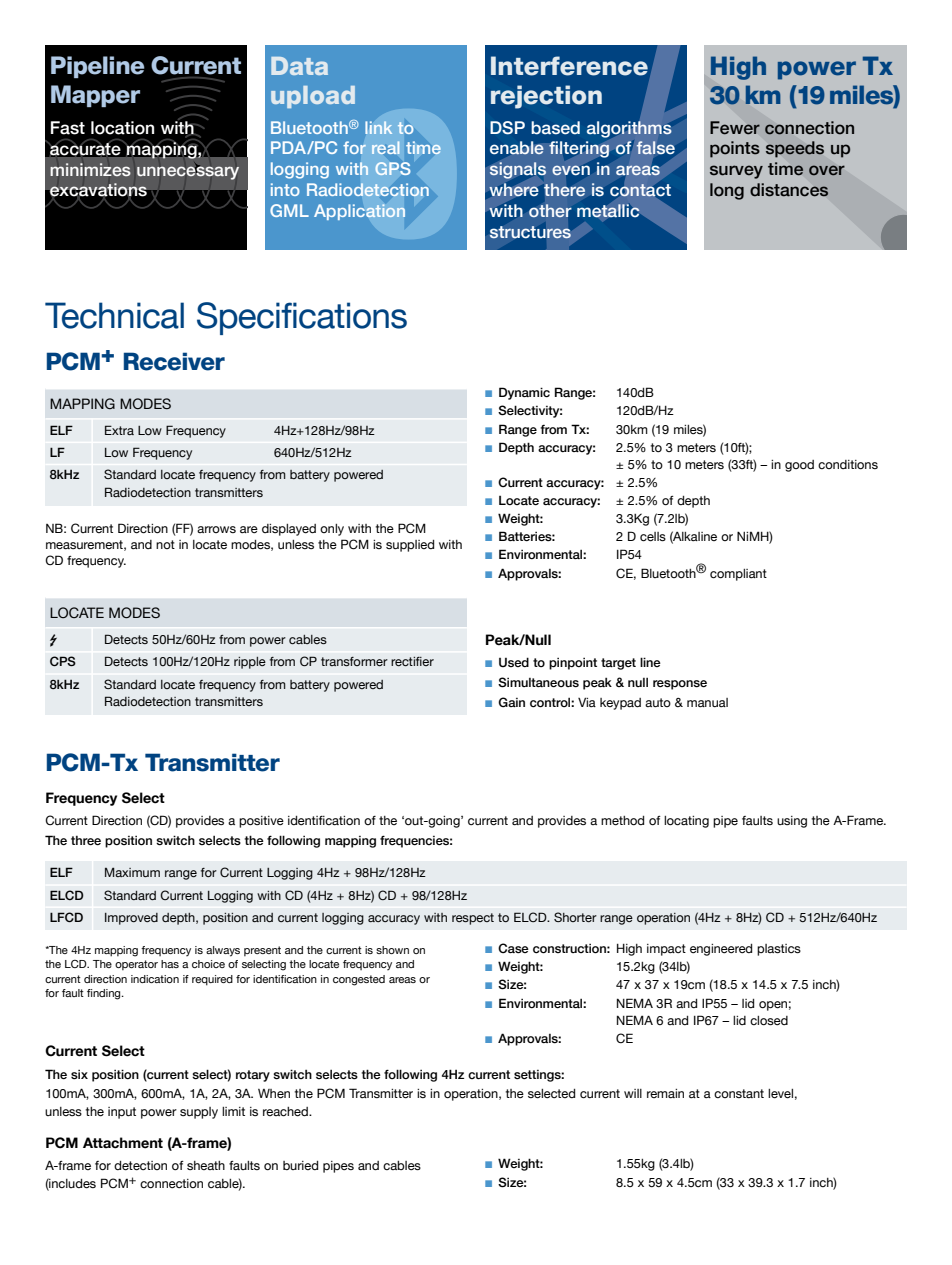 This image has height=1265, width=952. What do you see at coordinates (123, 1143) in the image?
I see `Attachment` at bounding box center [123, 1143].
